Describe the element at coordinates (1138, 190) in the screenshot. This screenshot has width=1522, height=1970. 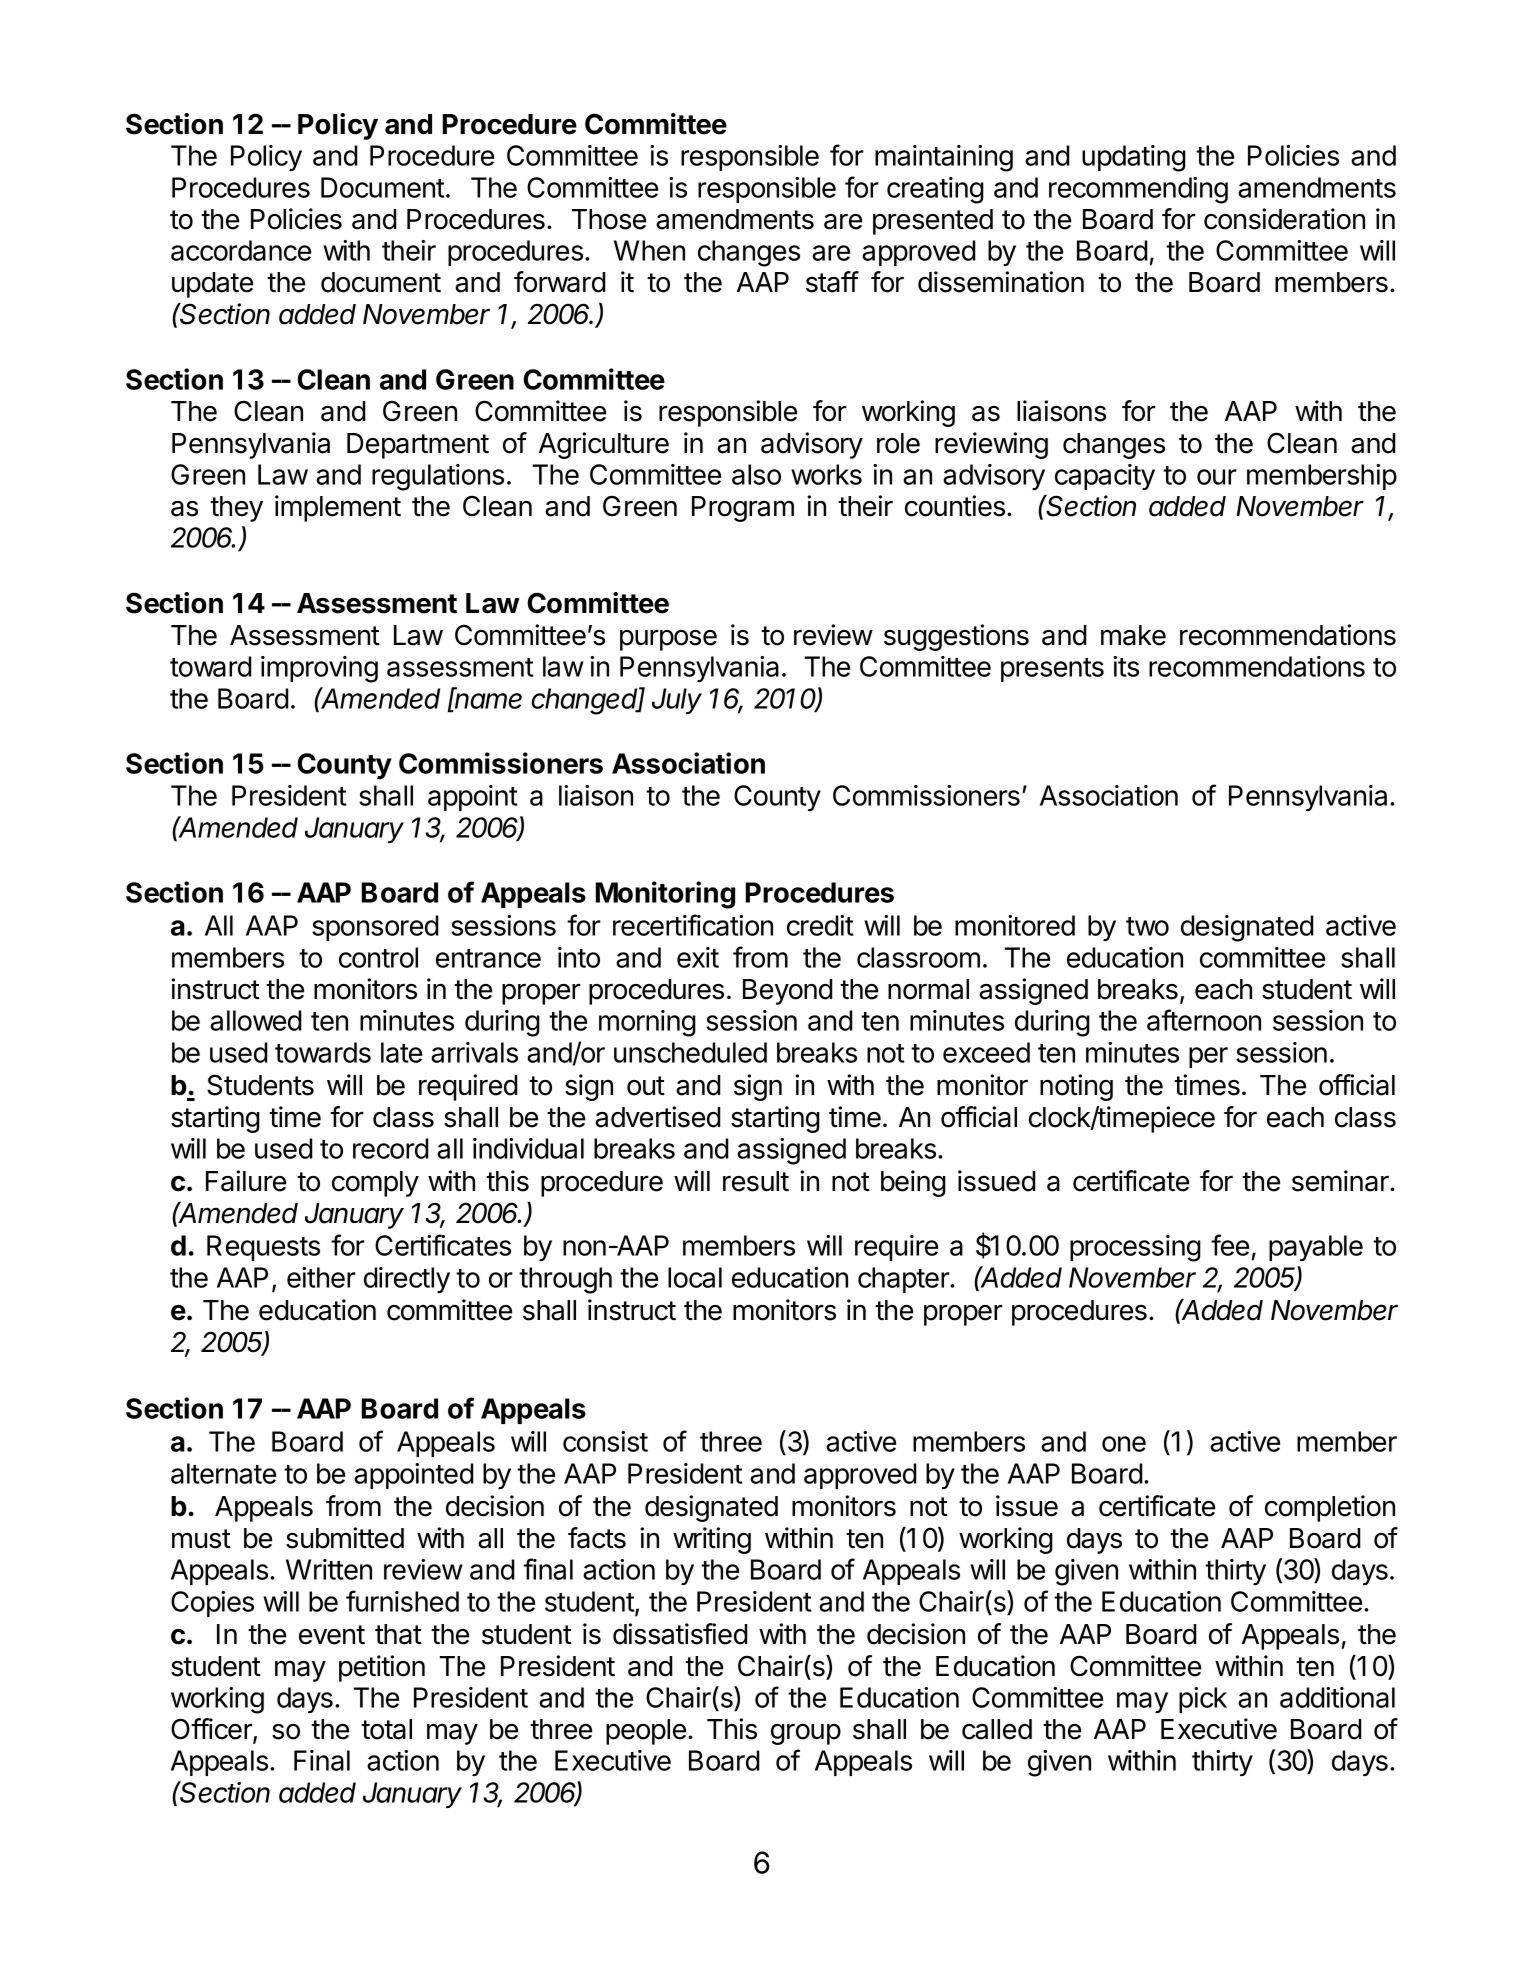
I see `recommending` at that location.
